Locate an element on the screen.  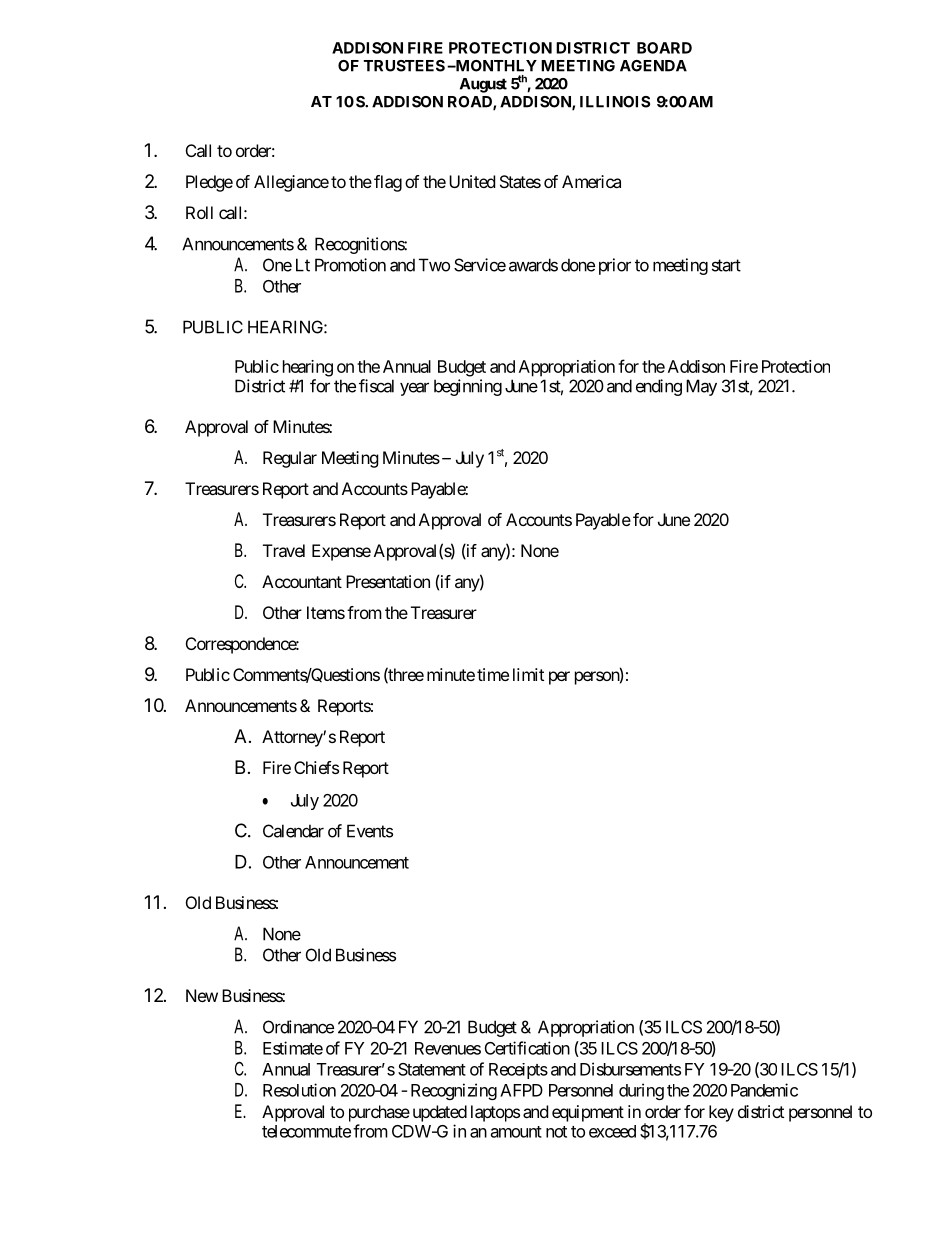
Recognizing is located at coordinates (454, 1091).
